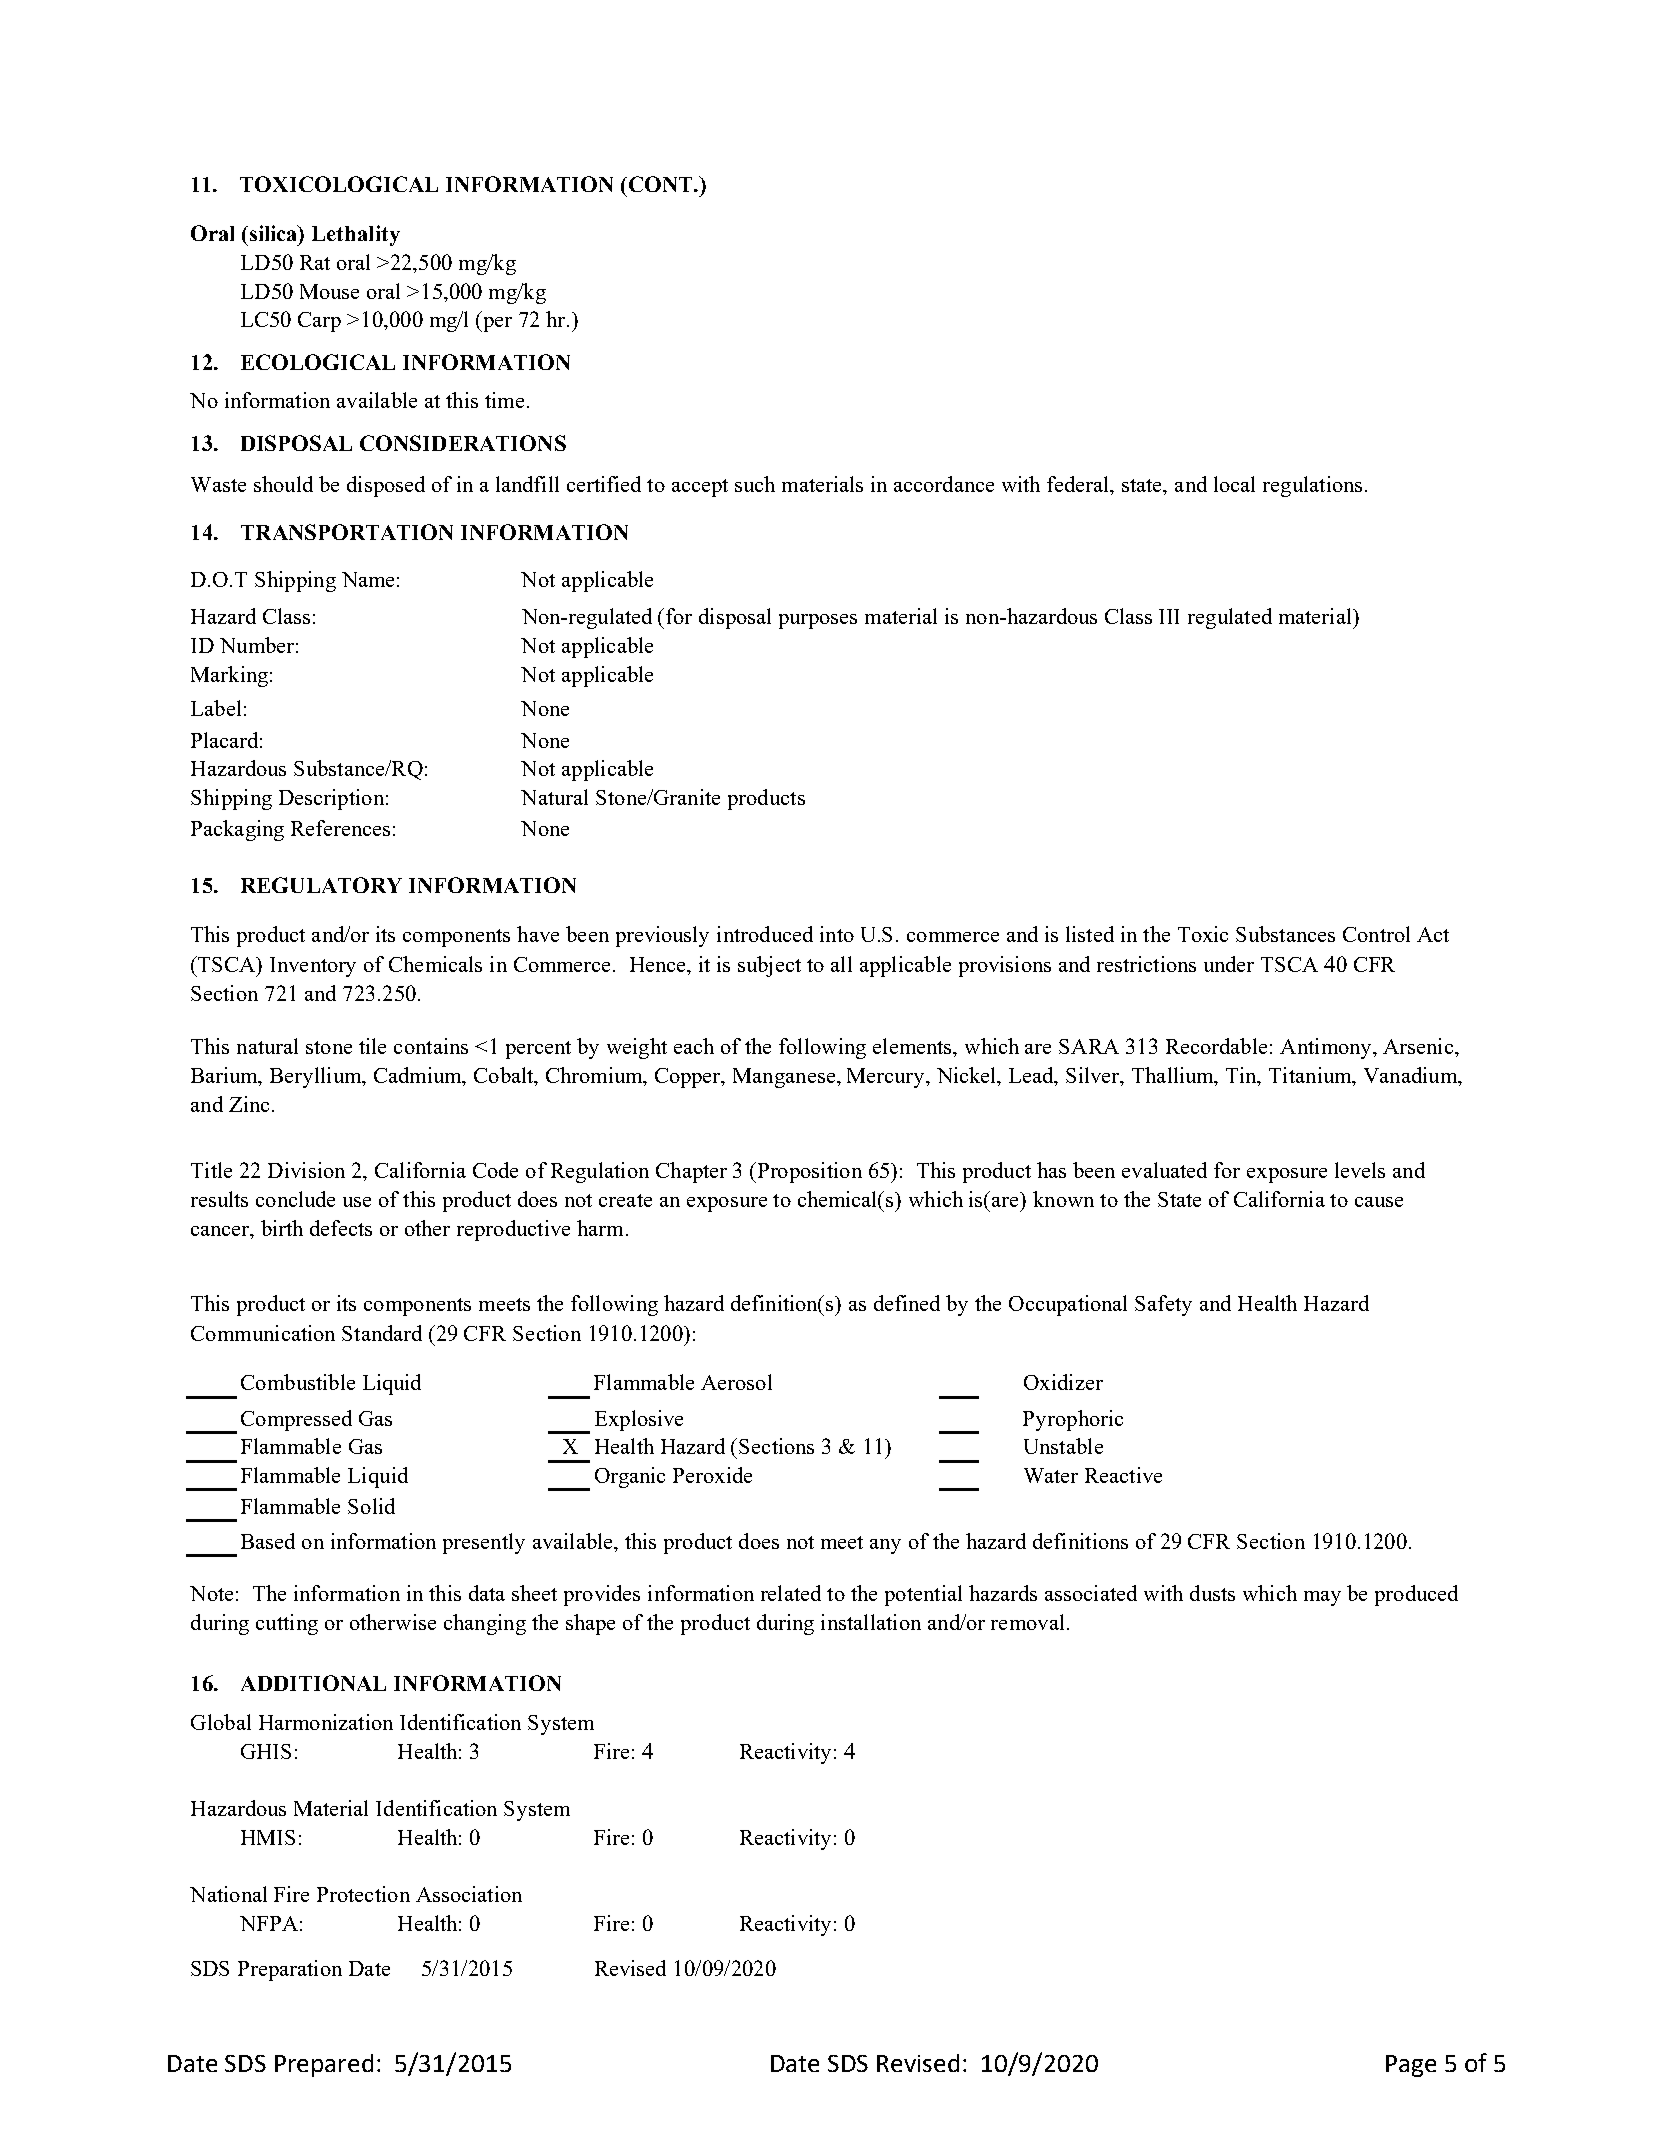  Describe the element at coordinates (837, 934) in the screenshot. I see `into` at that location.
